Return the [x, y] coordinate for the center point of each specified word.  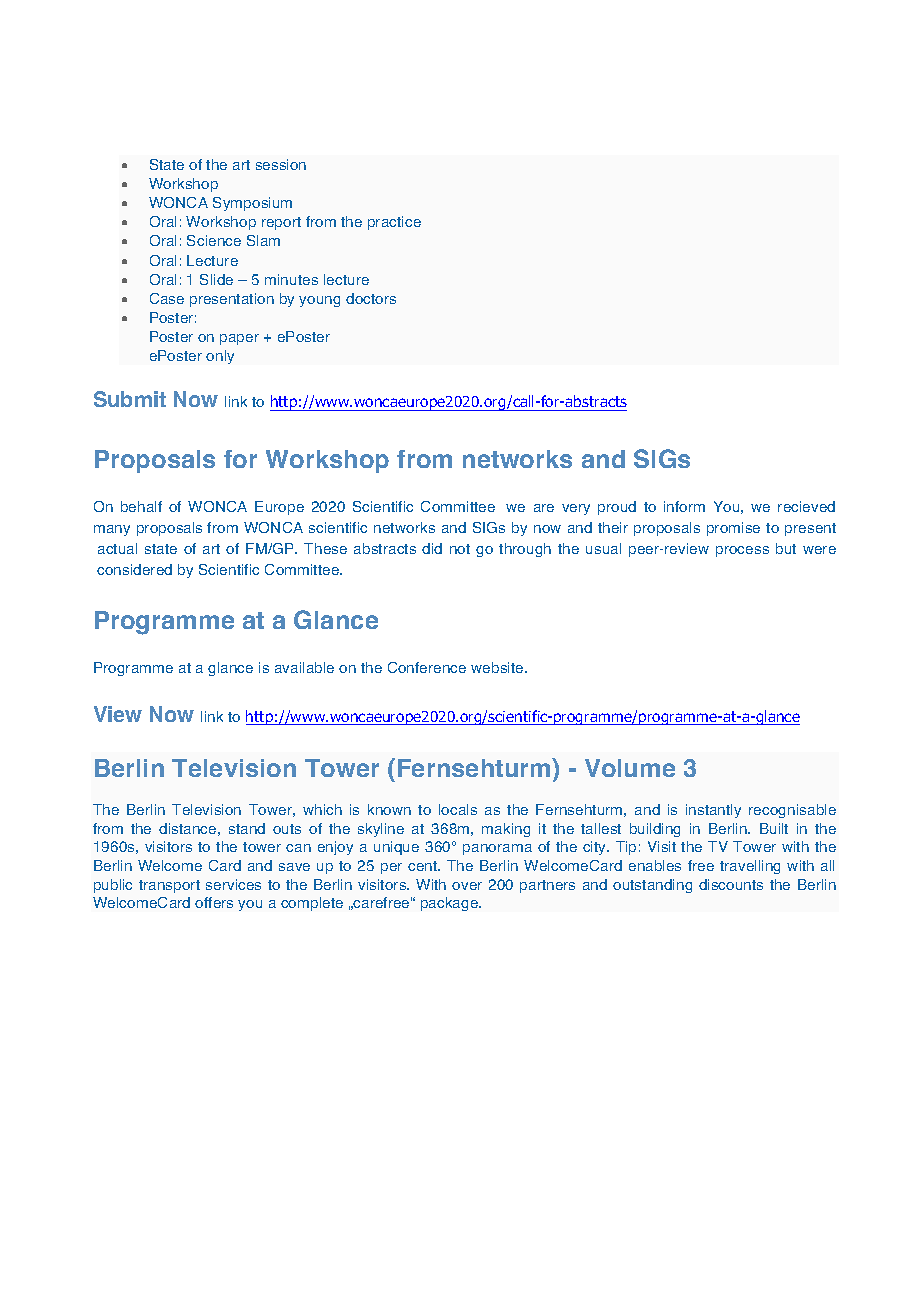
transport [169, 886]
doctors [371, 298]
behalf [141, 506]
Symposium [252, 204]
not [460, 549]
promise [733, 529]
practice [394, 223]
